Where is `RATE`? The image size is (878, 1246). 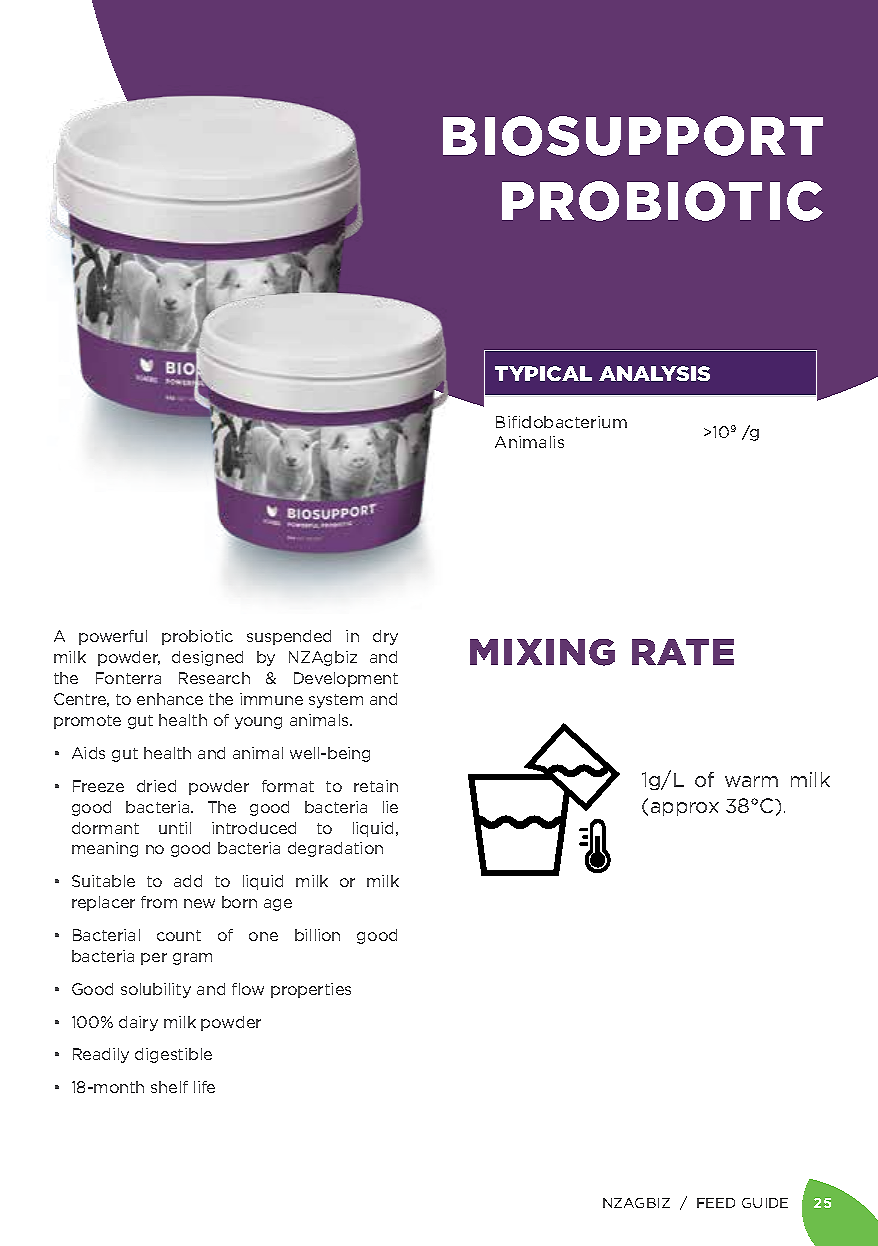
RATE is located at coordinates (683, 652).
